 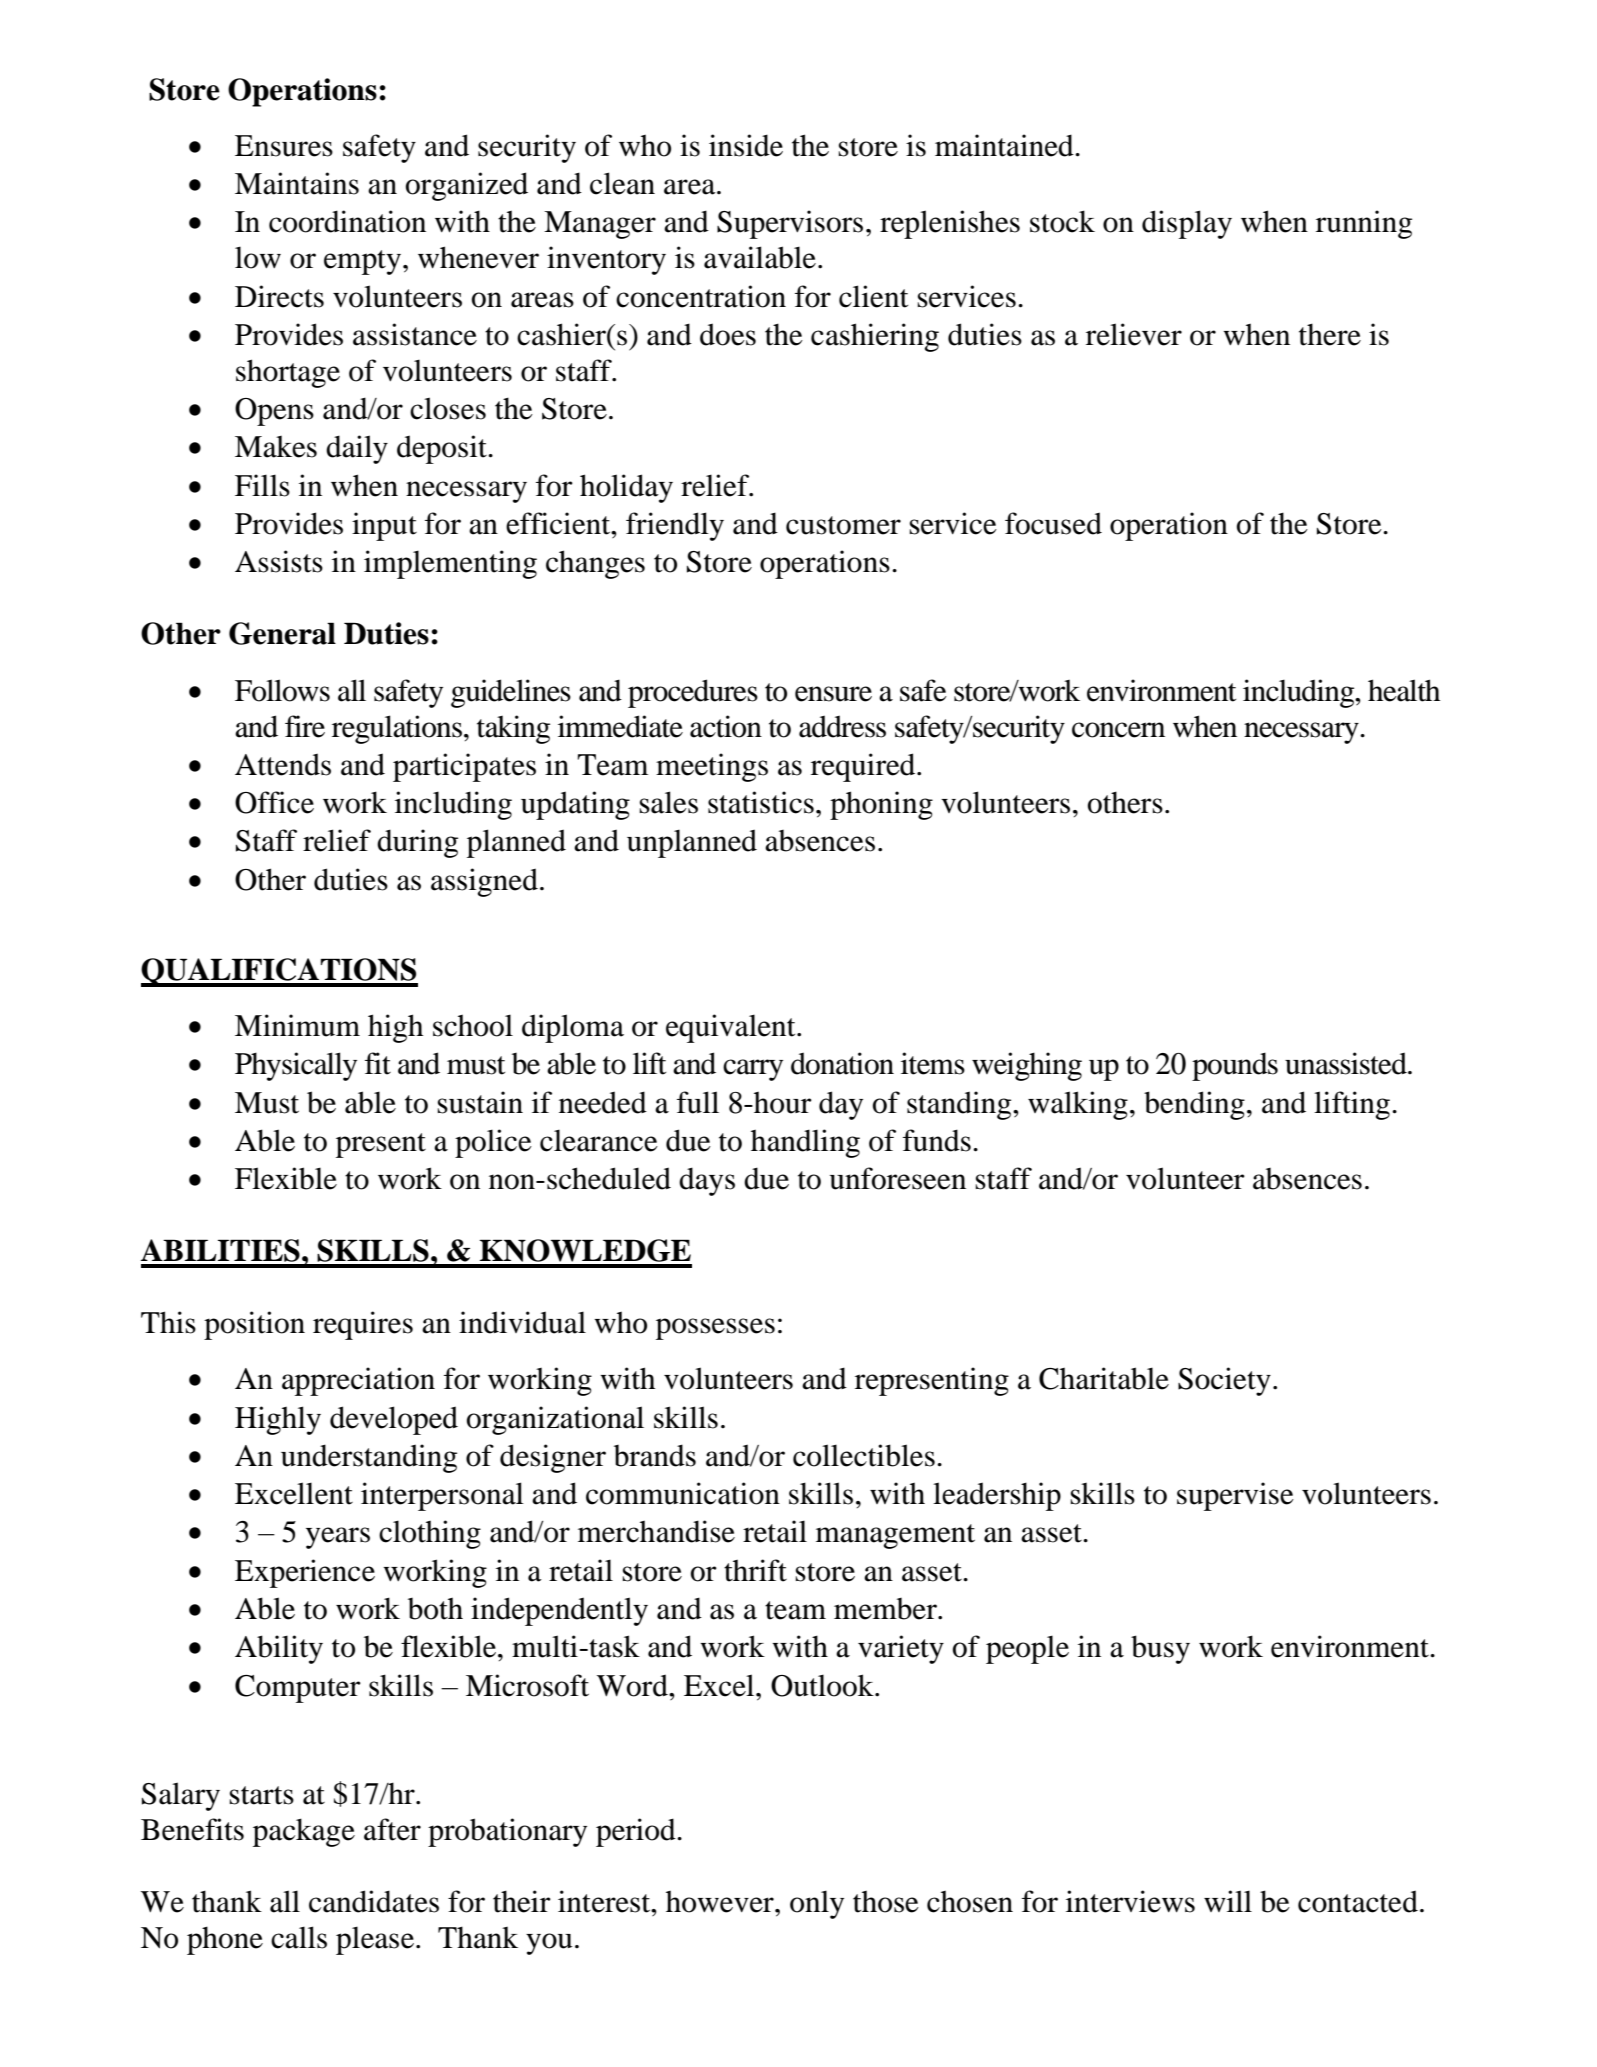 I want to click on Maintains, so click(x=297, y=183).
